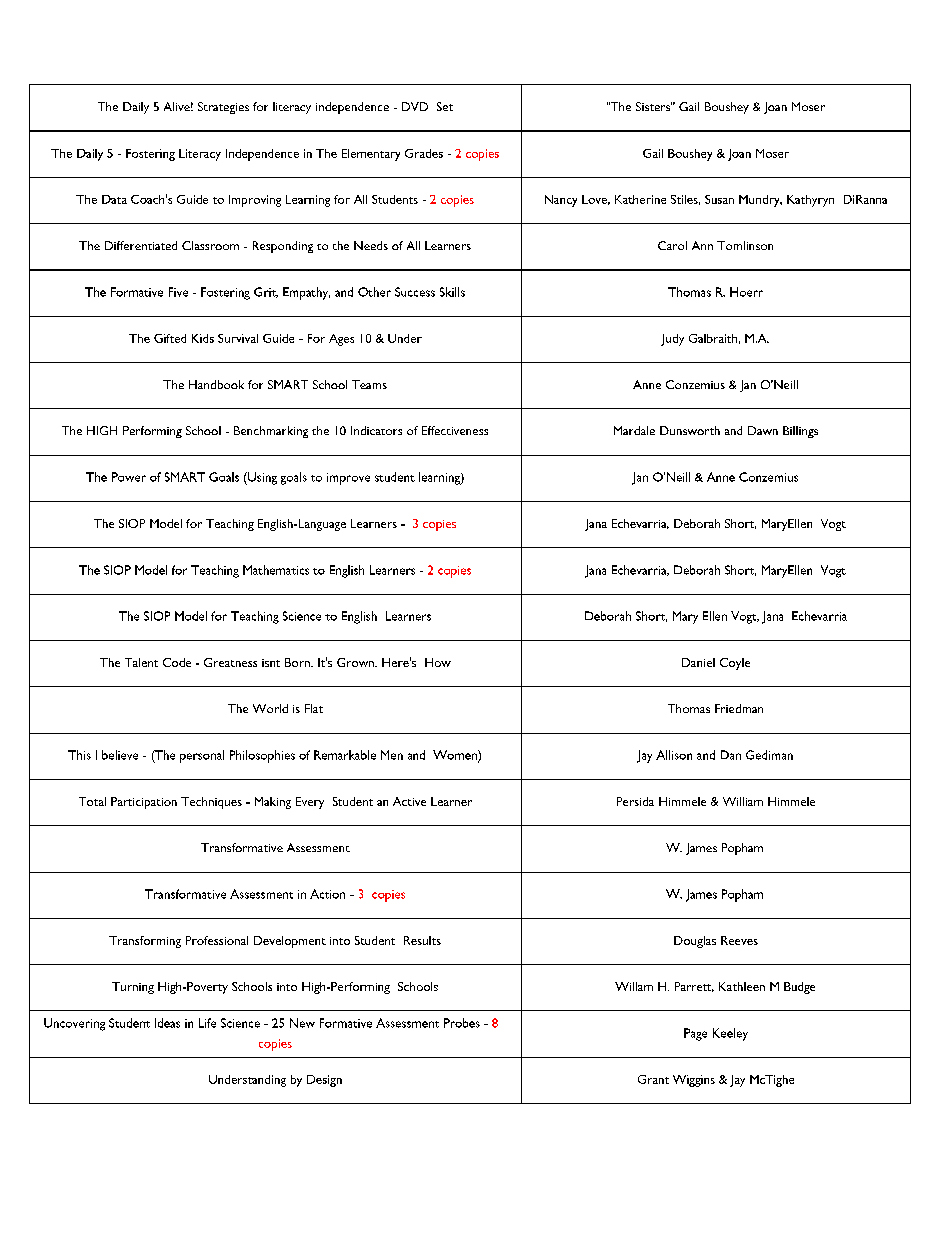 The height and width of the document is (1233, 952). Describe the element at coordinates (170, 338) in the document. I see `Gifted` at that location.
